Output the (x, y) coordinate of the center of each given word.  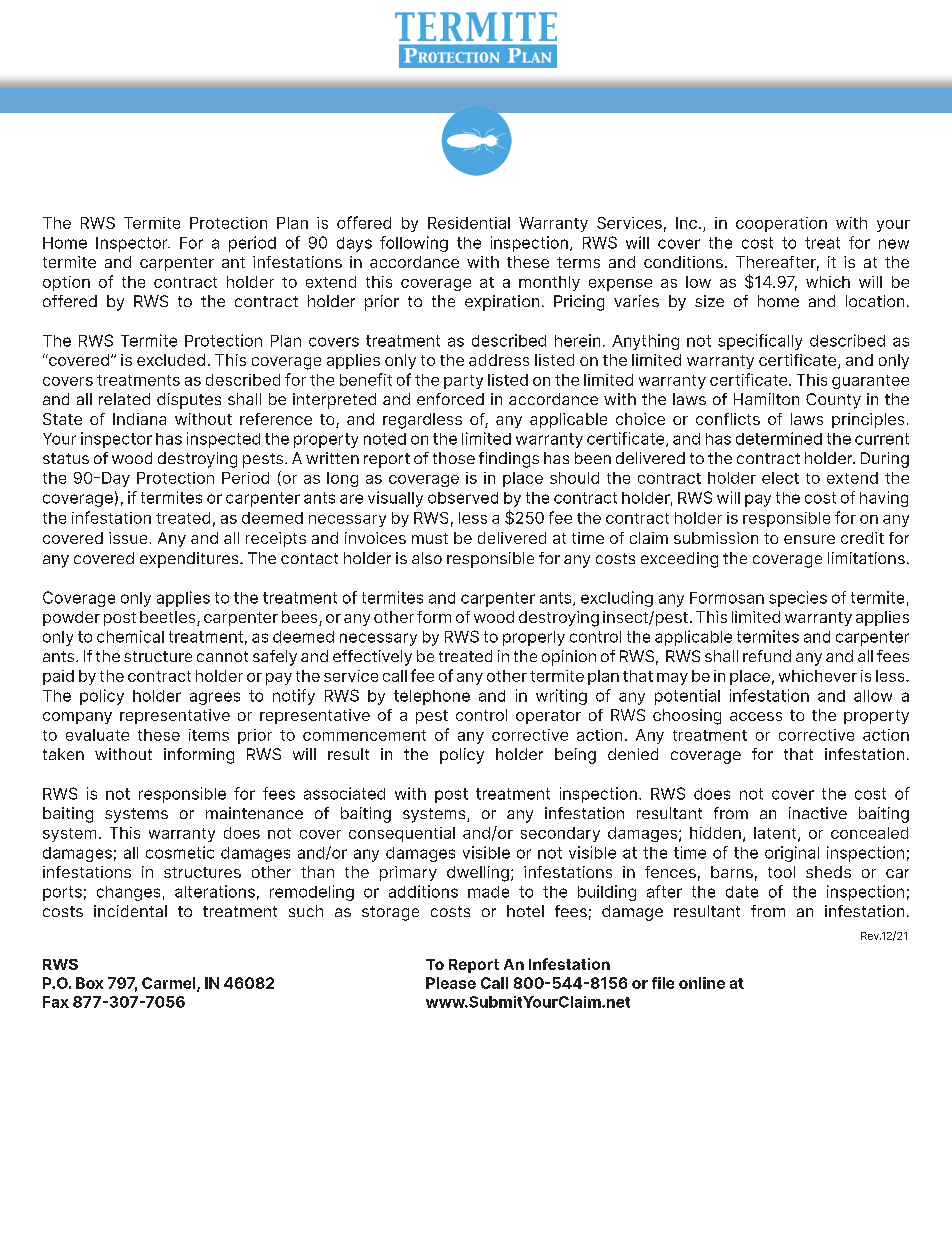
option (66, 283)
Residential (469, 223)
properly (534, 638)
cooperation (781, 224)
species (798, 599)
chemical (130, 636)
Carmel (170, 984)
